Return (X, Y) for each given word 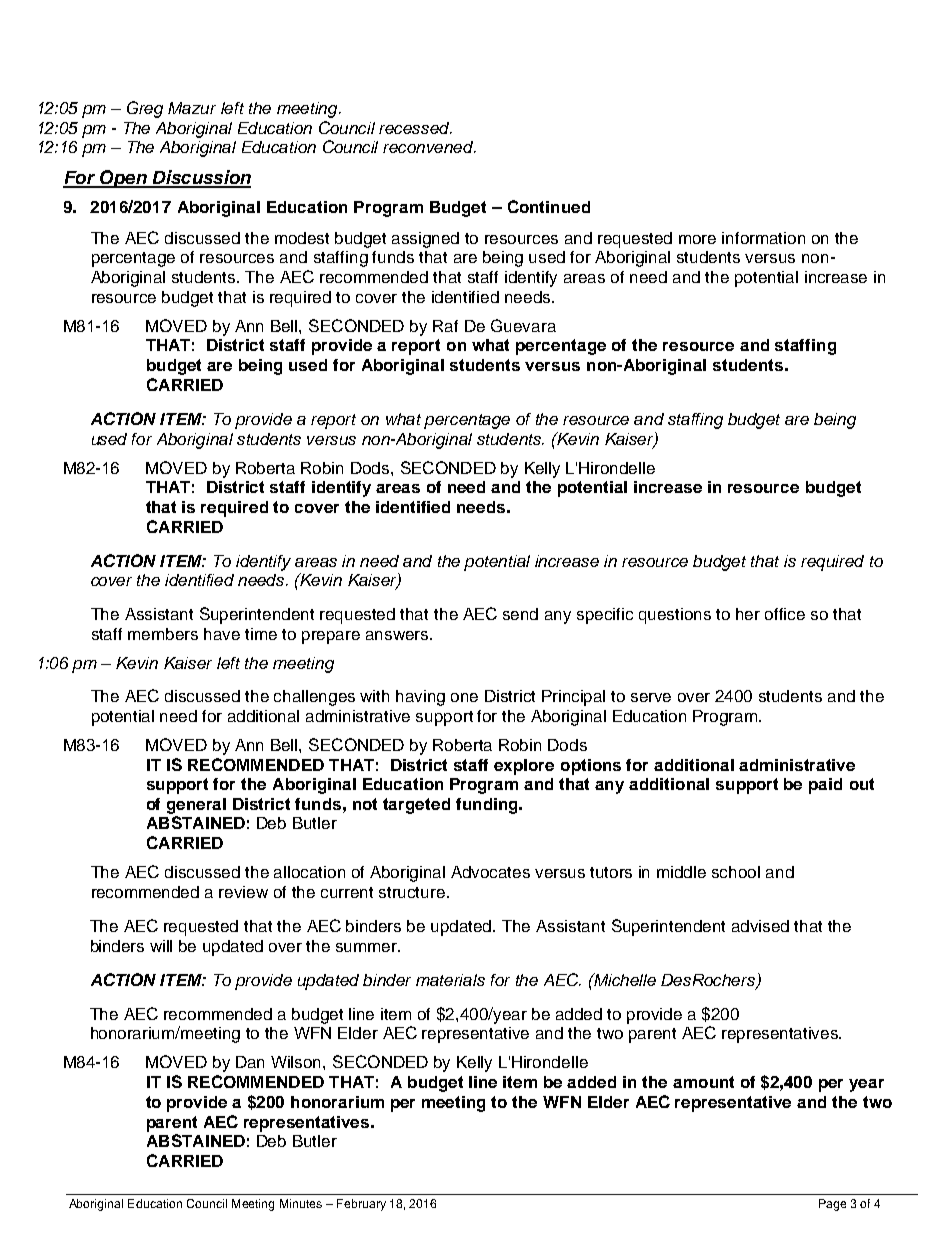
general (196, 806)
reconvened (429, 147)
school (736, 872)
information (763, 238)
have (222, 634)
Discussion (200, 178)
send (520, 614)
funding (488, 806)
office (785, 614)
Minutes (301, 1203)
